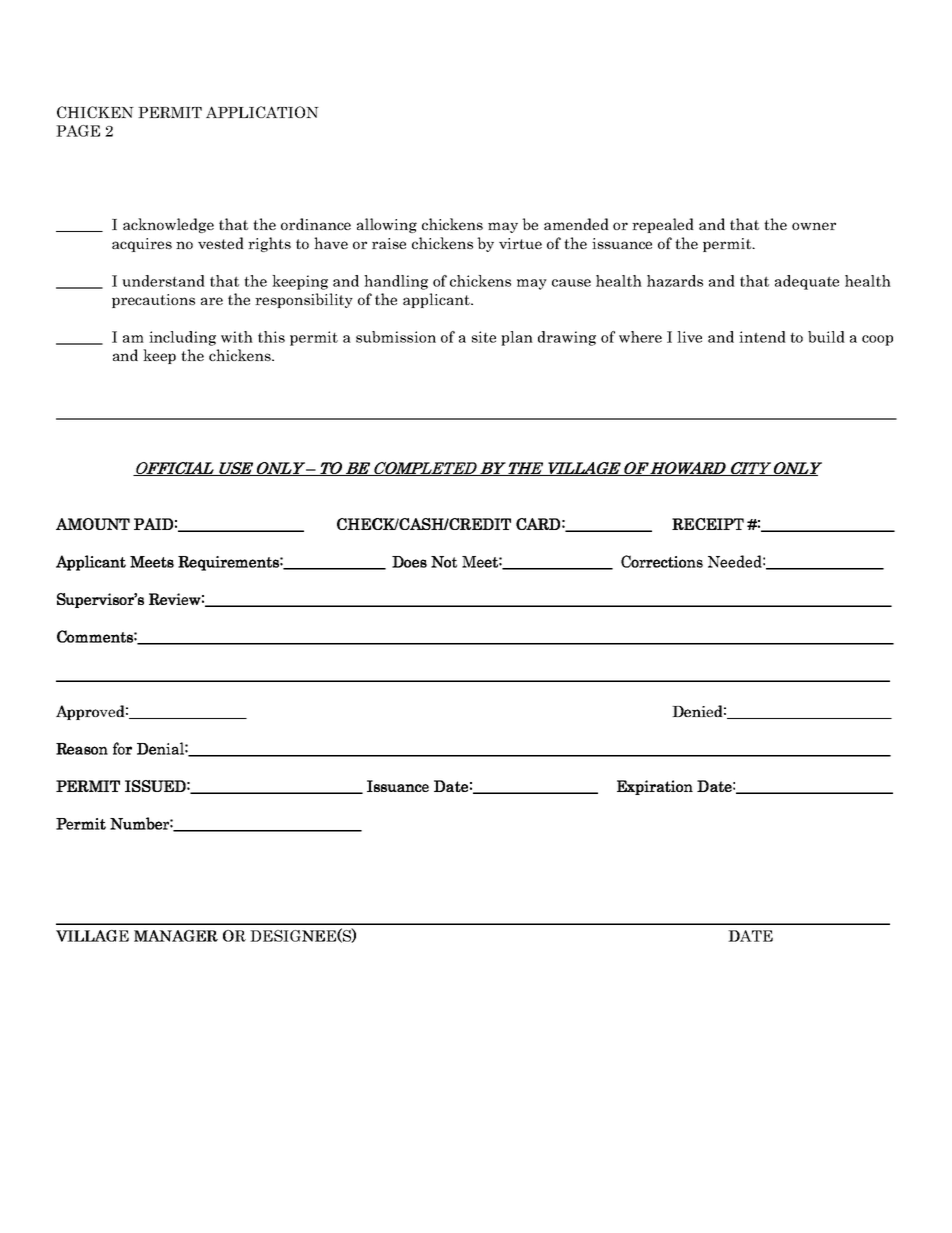 The width and height of the screenshot is (952, 1233). I want to click on PAGE, so click(78, 131).
